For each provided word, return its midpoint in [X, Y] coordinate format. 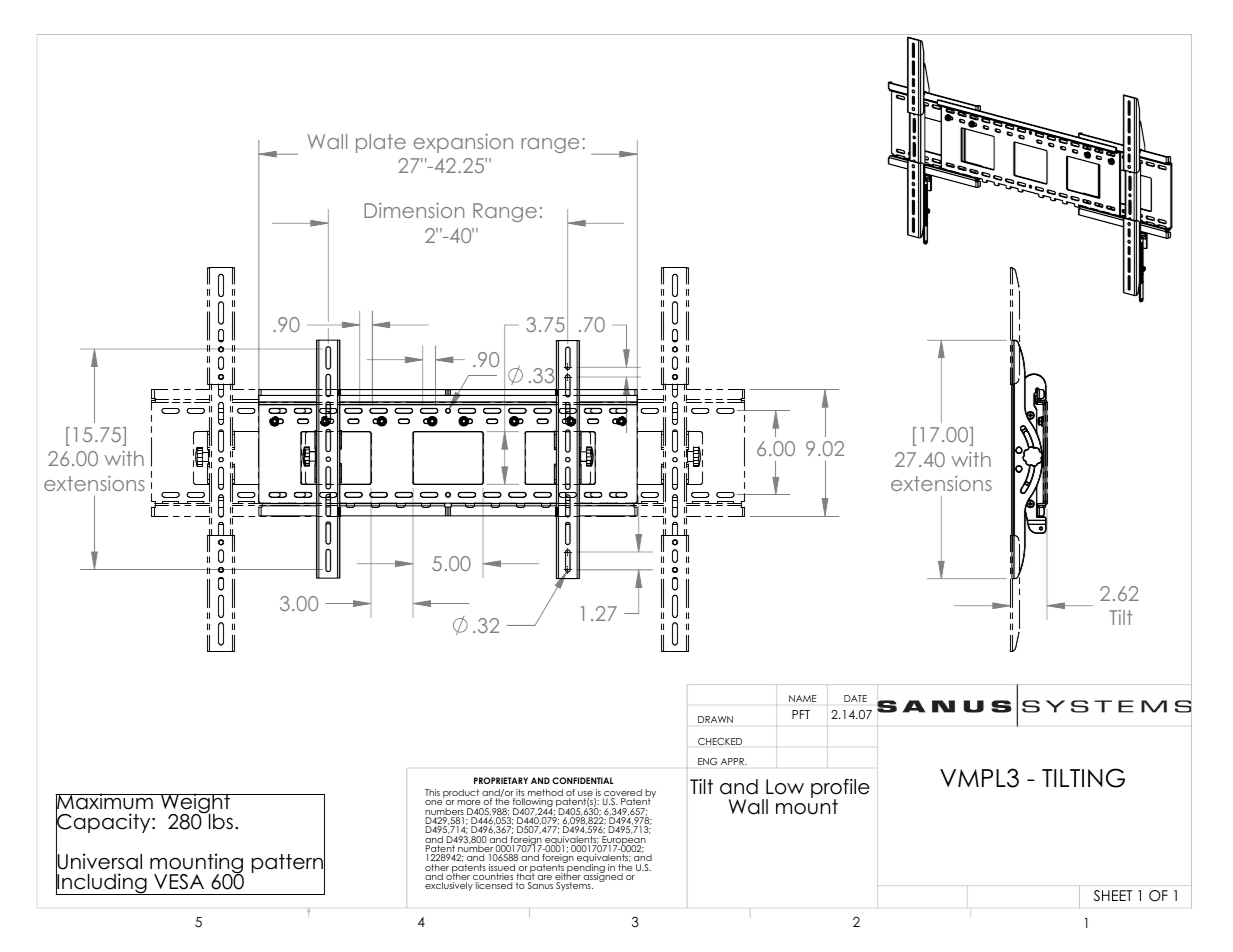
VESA [179, 882]
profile [840, 789]
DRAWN [715, 719]
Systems [574, 886]
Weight [196, 805]
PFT [801, 714]
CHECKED [720, 741]
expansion [463, 143]
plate [381, 143]
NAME [802, 698]
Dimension [414, 210]
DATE [855, 698]
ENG [707, 761]
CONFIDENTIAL [582, 780]
